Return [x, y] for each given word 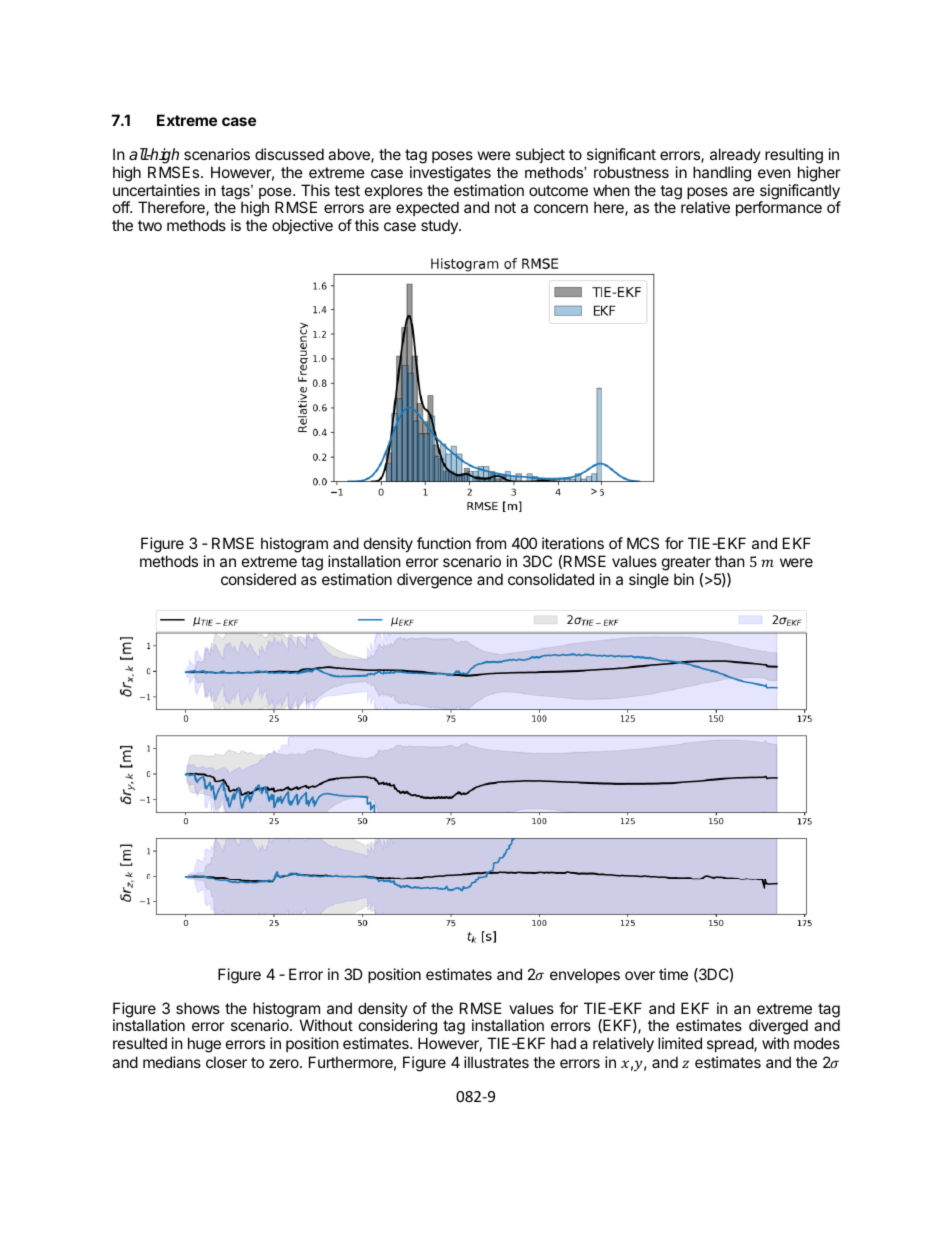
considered [258, 579]
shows [198, 1008]
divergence [434, 581]
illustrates [496, 1062]
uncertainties [156, 190]
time [673, 974]
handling [722, 174]
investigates [450, 174]
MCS [643, 543]
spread [731, 1044]
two [150, 225]
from [490, 543]
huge [204, 1045]
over [640, 975]
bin [684, 579]
